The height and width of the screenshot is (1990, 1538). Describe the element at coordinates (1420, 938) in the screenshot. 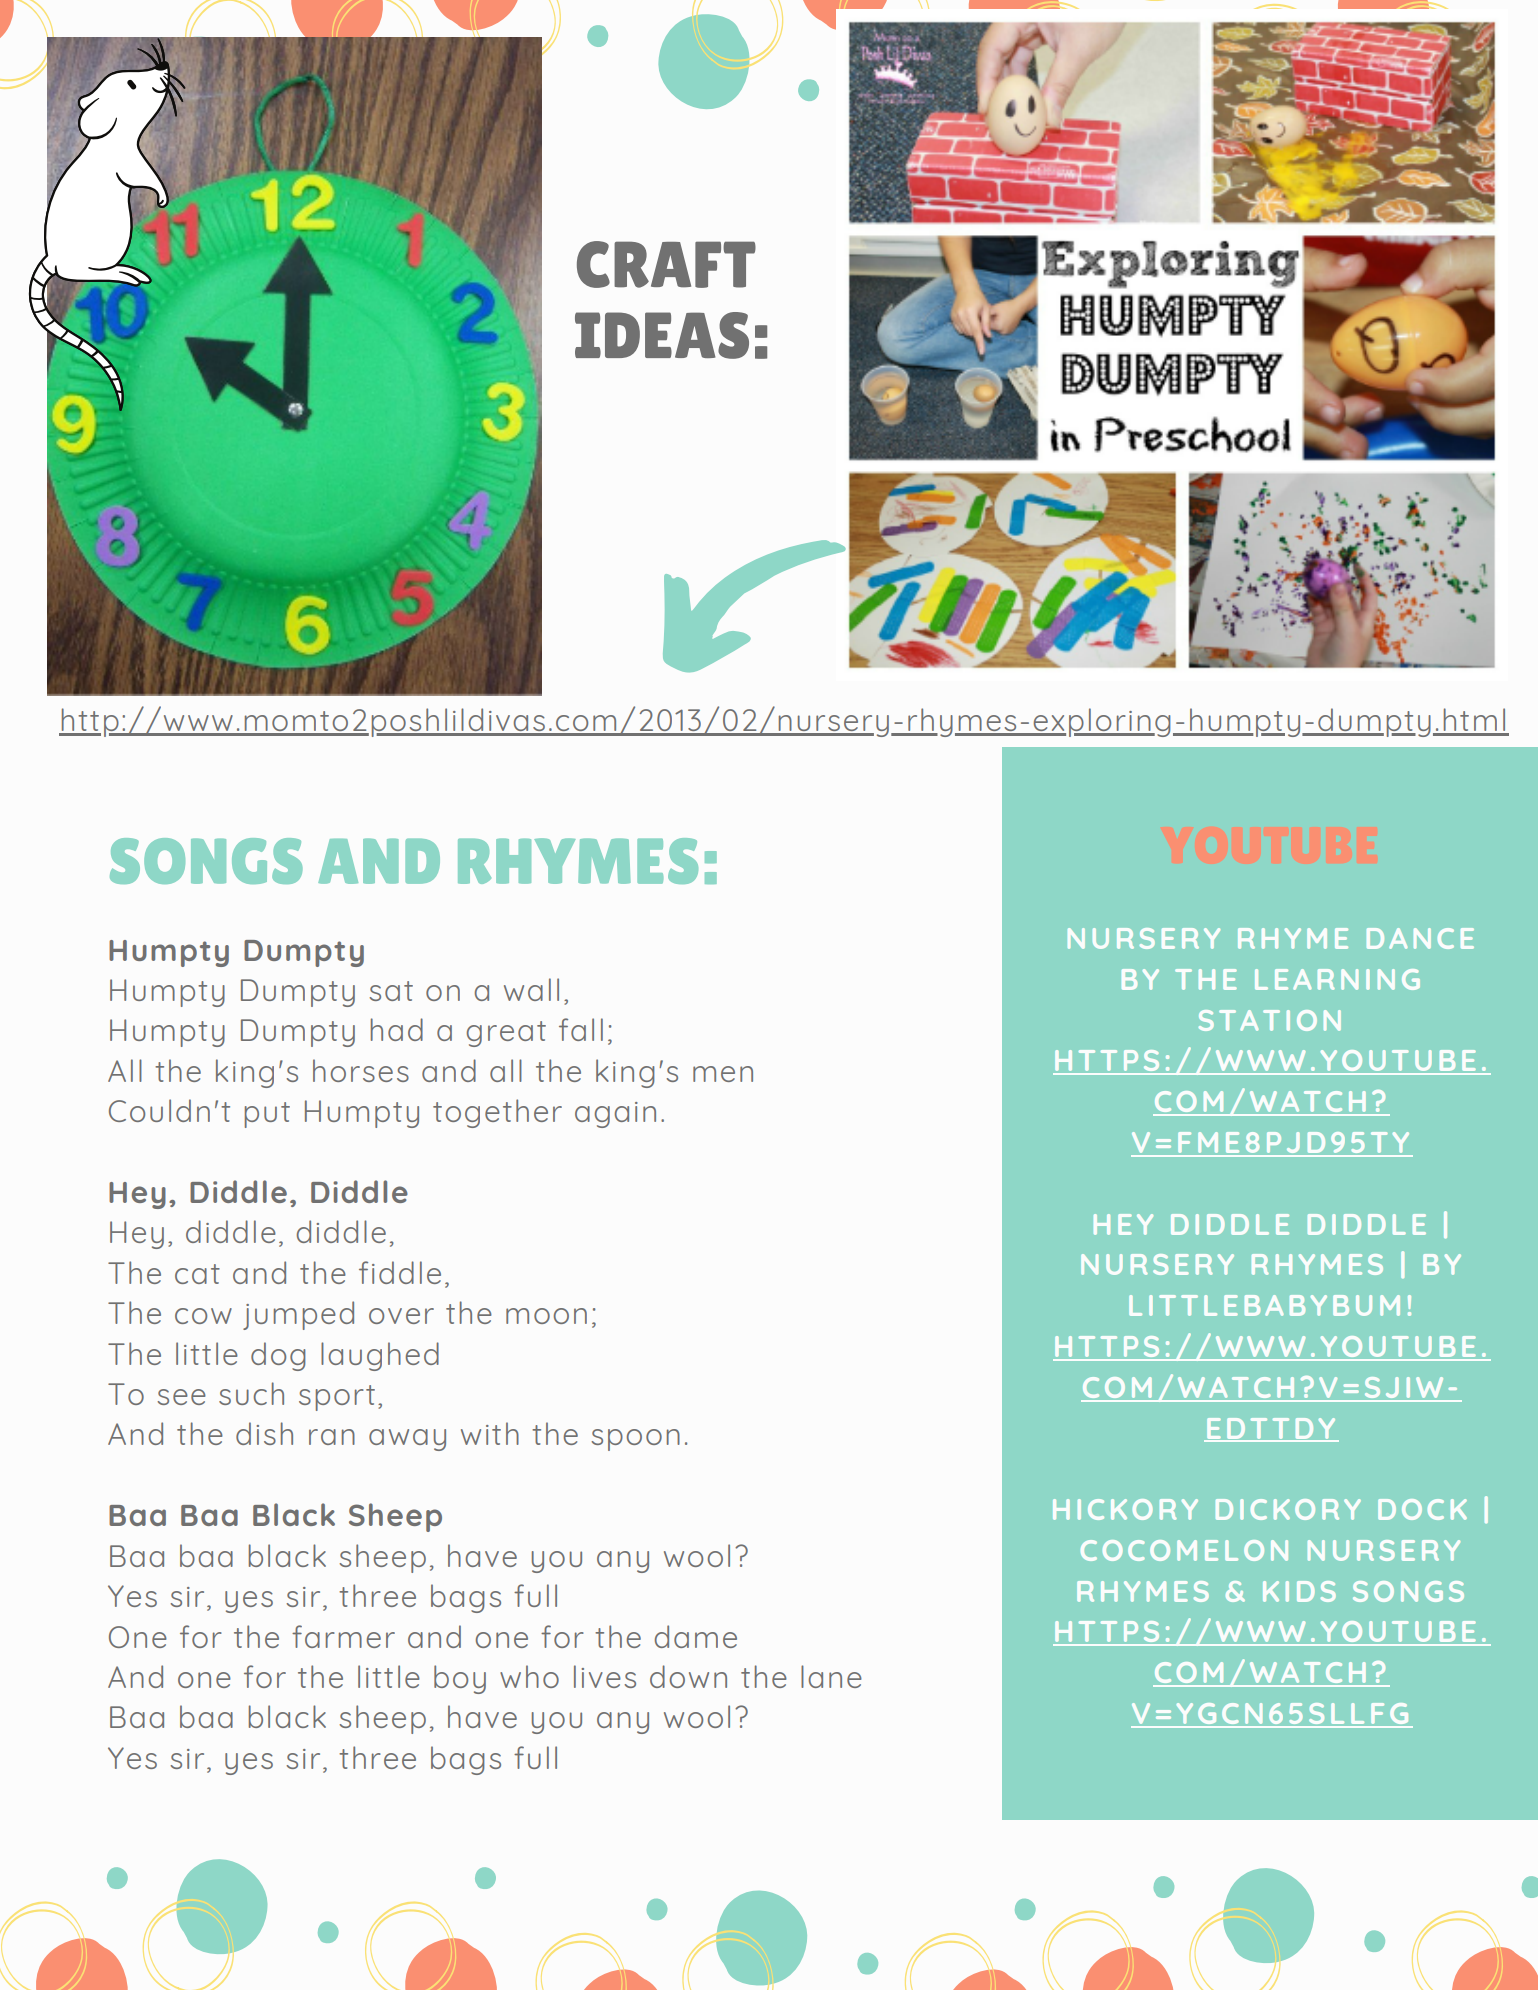

I see `DANCE` at that location.
